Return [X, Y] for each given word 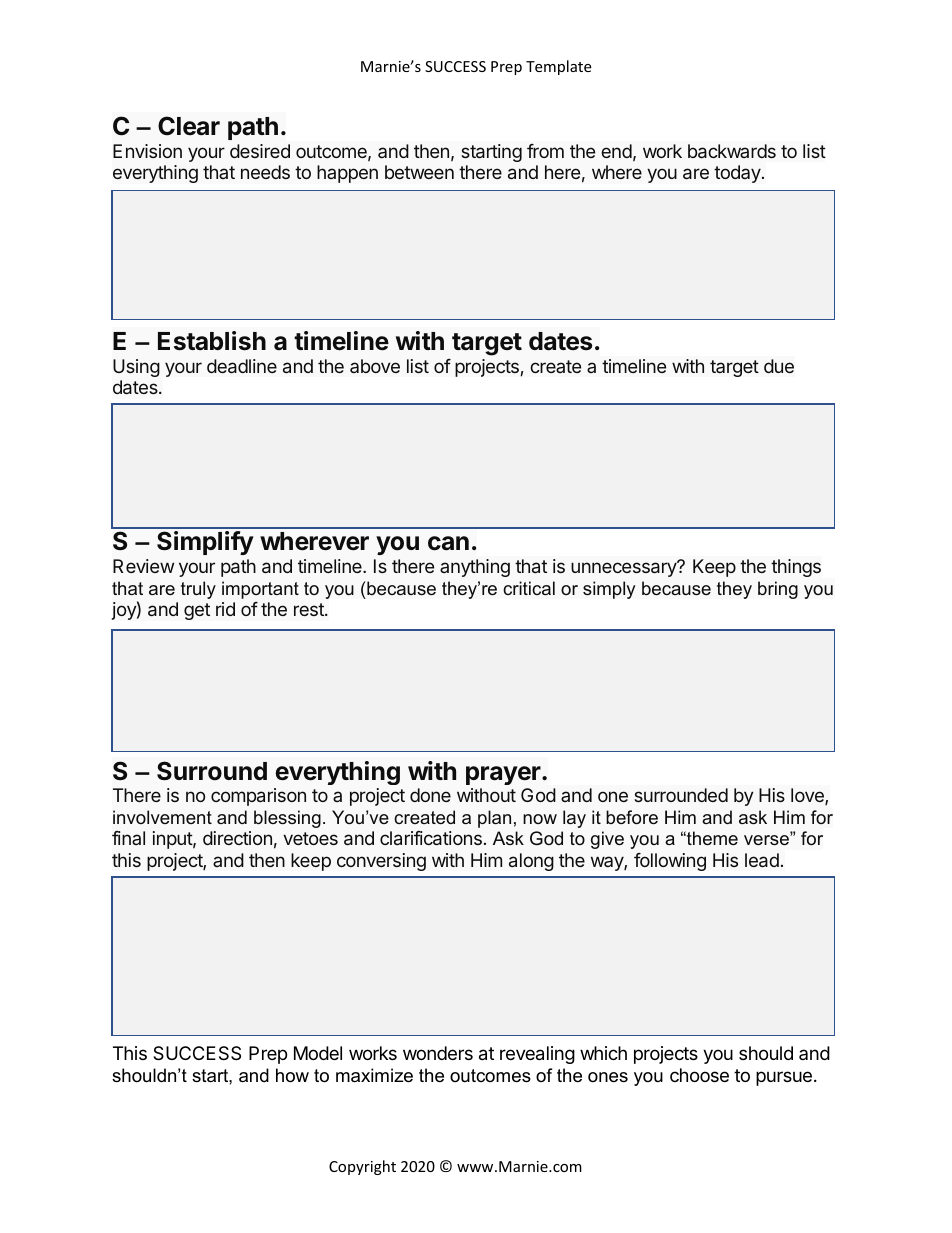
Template [558, 67]
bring [778, 590]
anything [475, 568]
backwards [732, 151]
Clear [189, 126]
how [292, 1075]
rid [225, 609]
